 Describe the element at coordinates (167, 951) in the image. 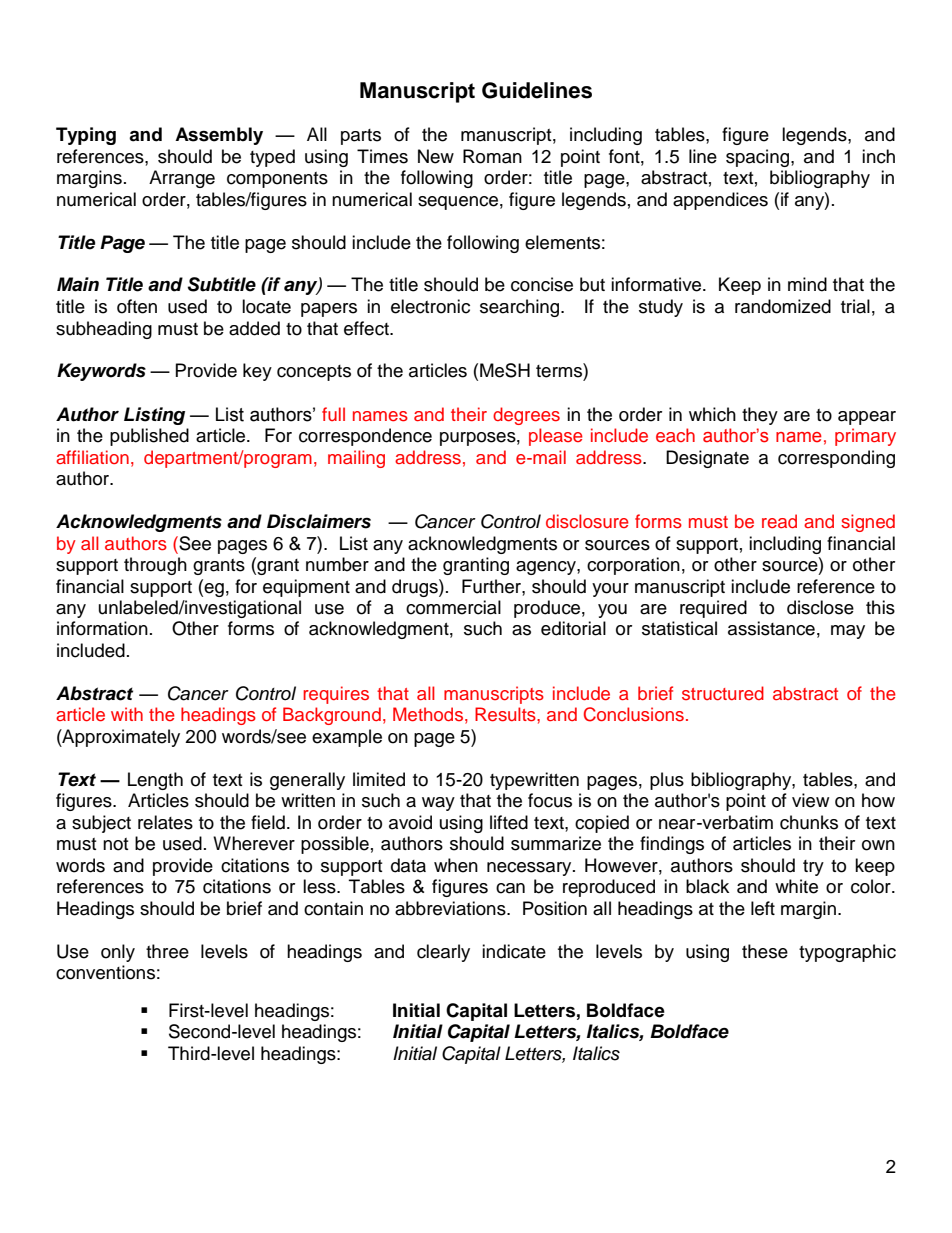

I see `three` at that location.
